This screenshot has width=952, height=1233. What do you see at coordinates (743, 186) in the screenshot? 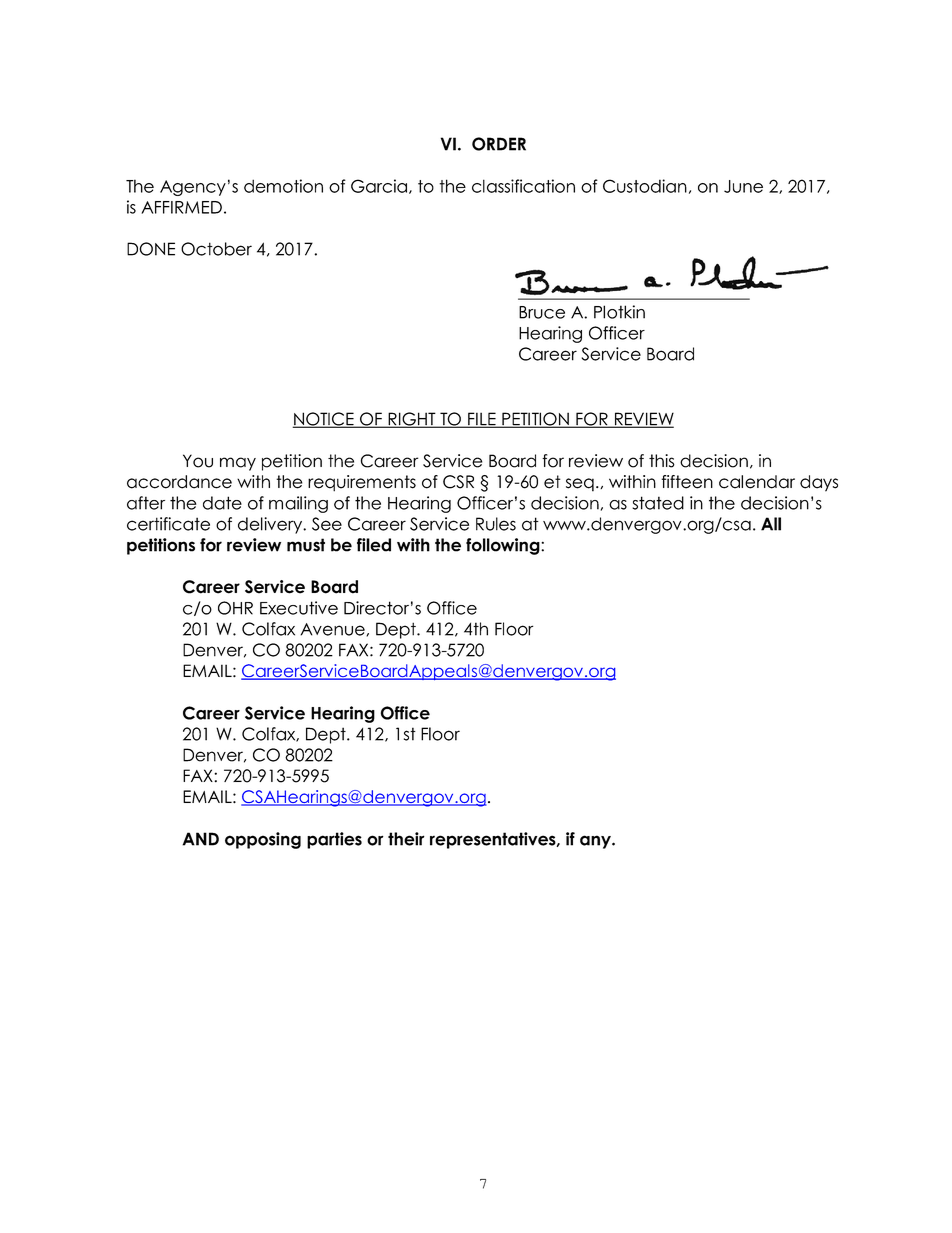
I see `June` at bounding box center [743, 186].
